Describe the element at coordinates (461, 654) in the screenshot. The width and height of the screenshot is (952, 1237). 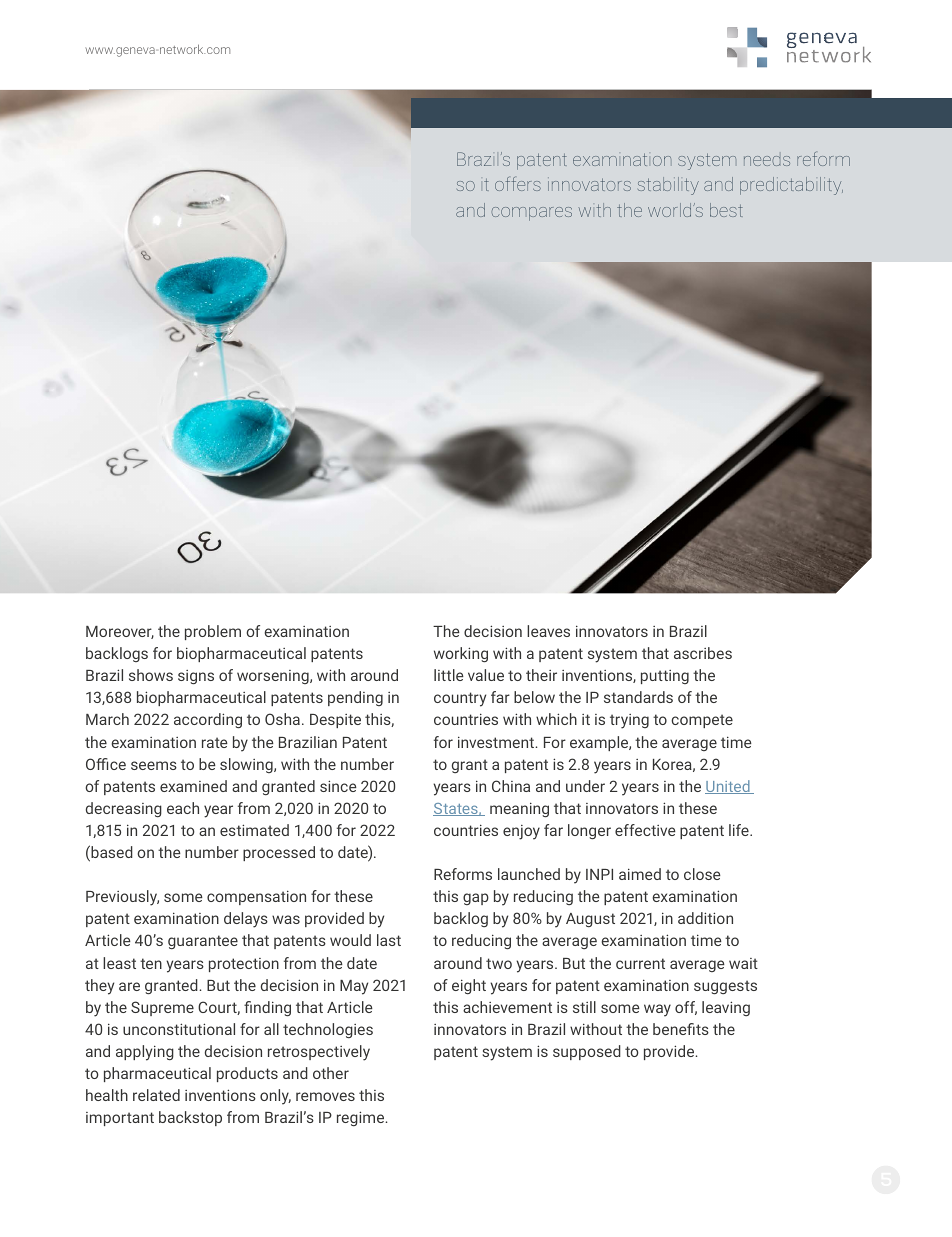
I see `working` at that location.
